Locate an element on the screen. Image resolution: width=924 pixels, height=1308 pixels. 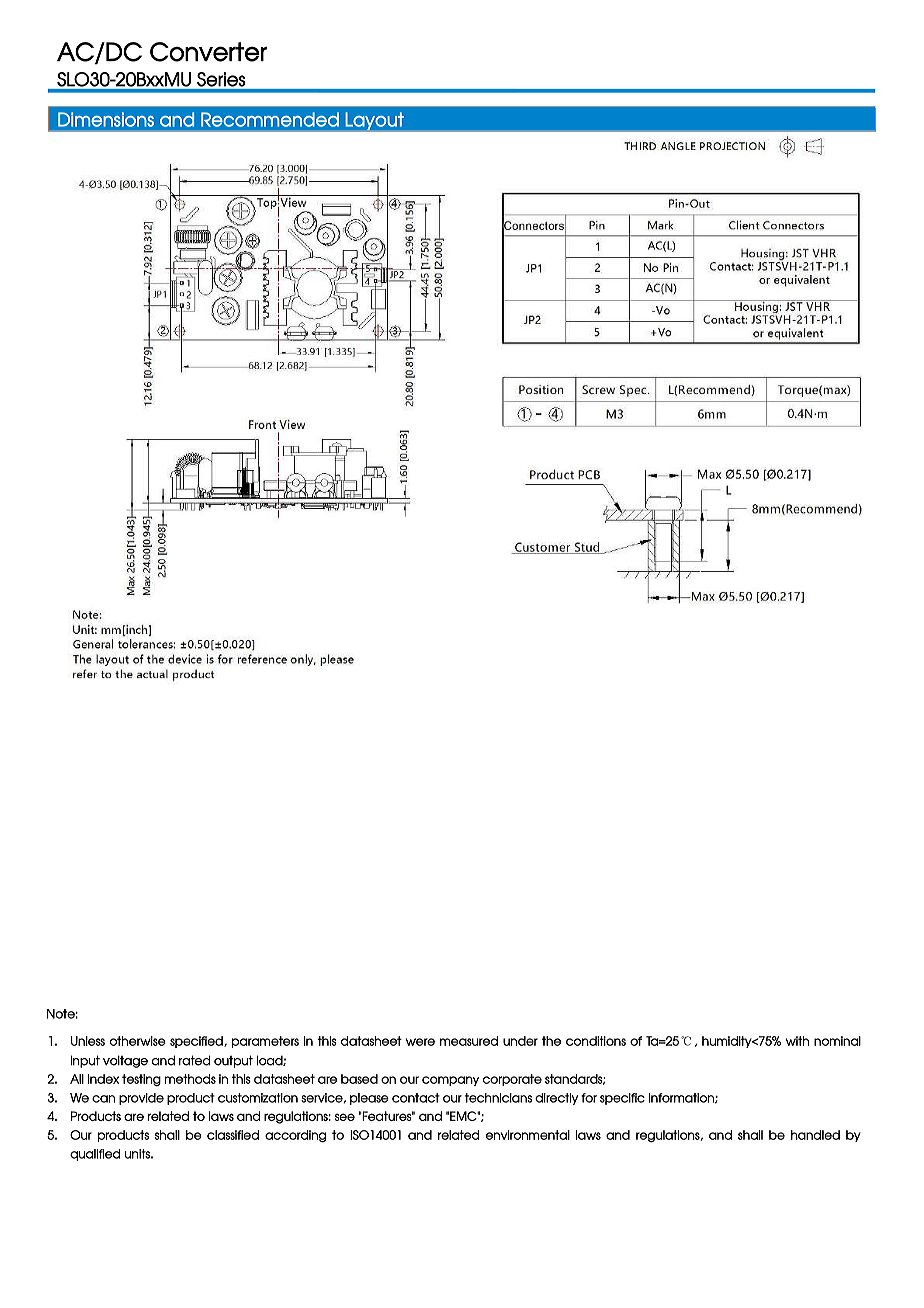
were is located at coordinates (420, 1042).
